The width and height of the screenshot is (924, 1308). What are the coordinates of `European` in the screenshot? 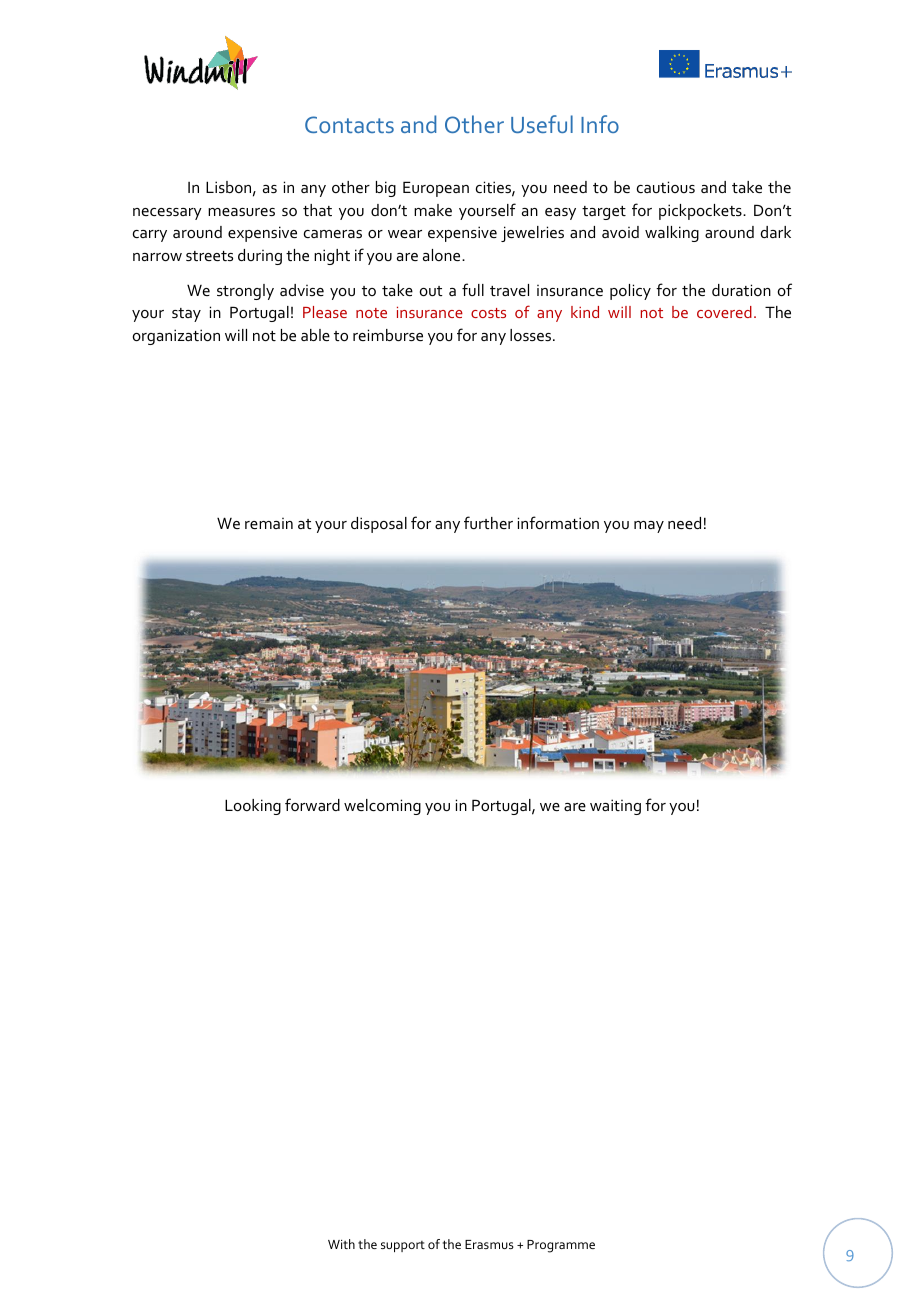 It's located at (436, 189).
